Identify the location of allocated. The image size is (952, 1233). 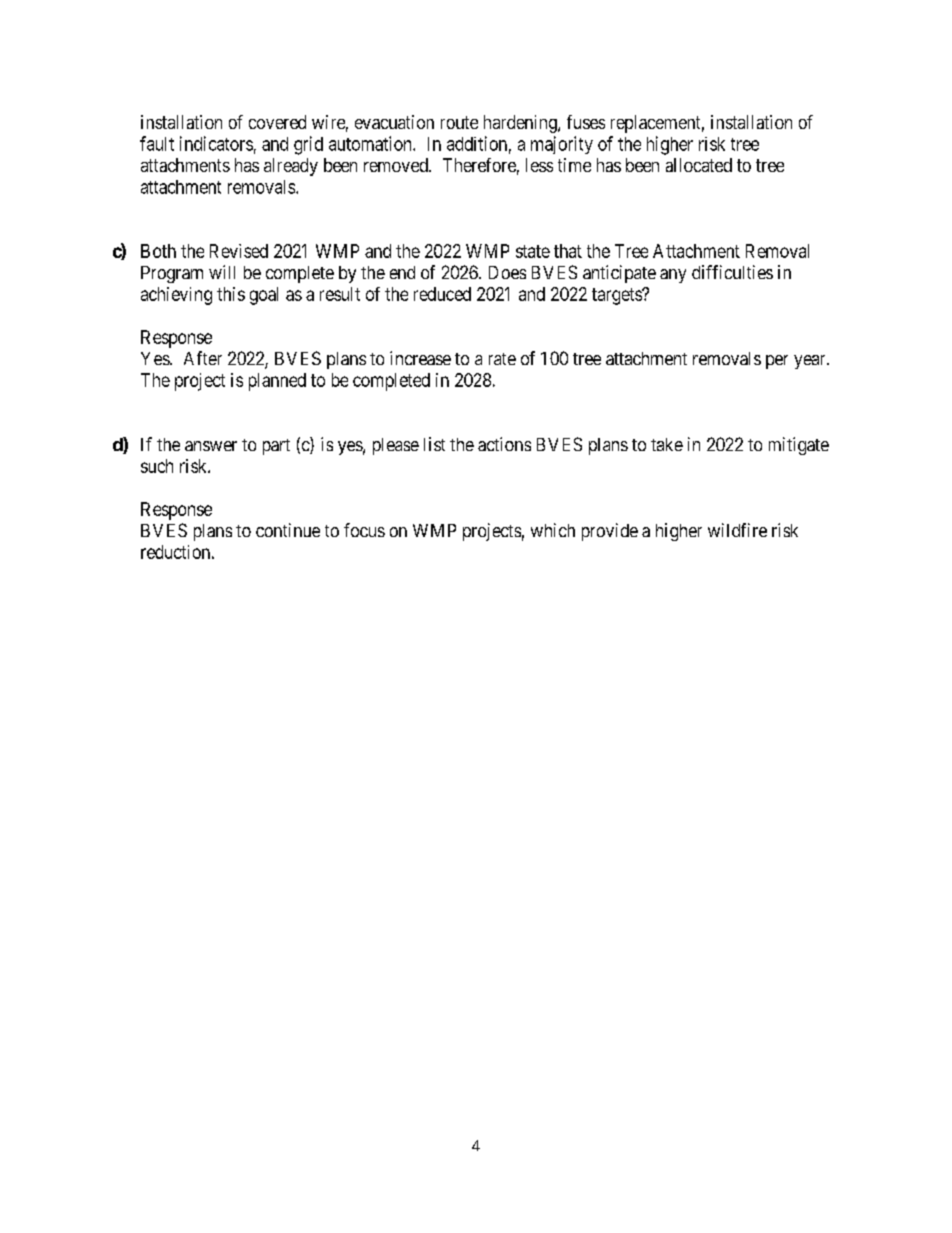
(699, 165).
